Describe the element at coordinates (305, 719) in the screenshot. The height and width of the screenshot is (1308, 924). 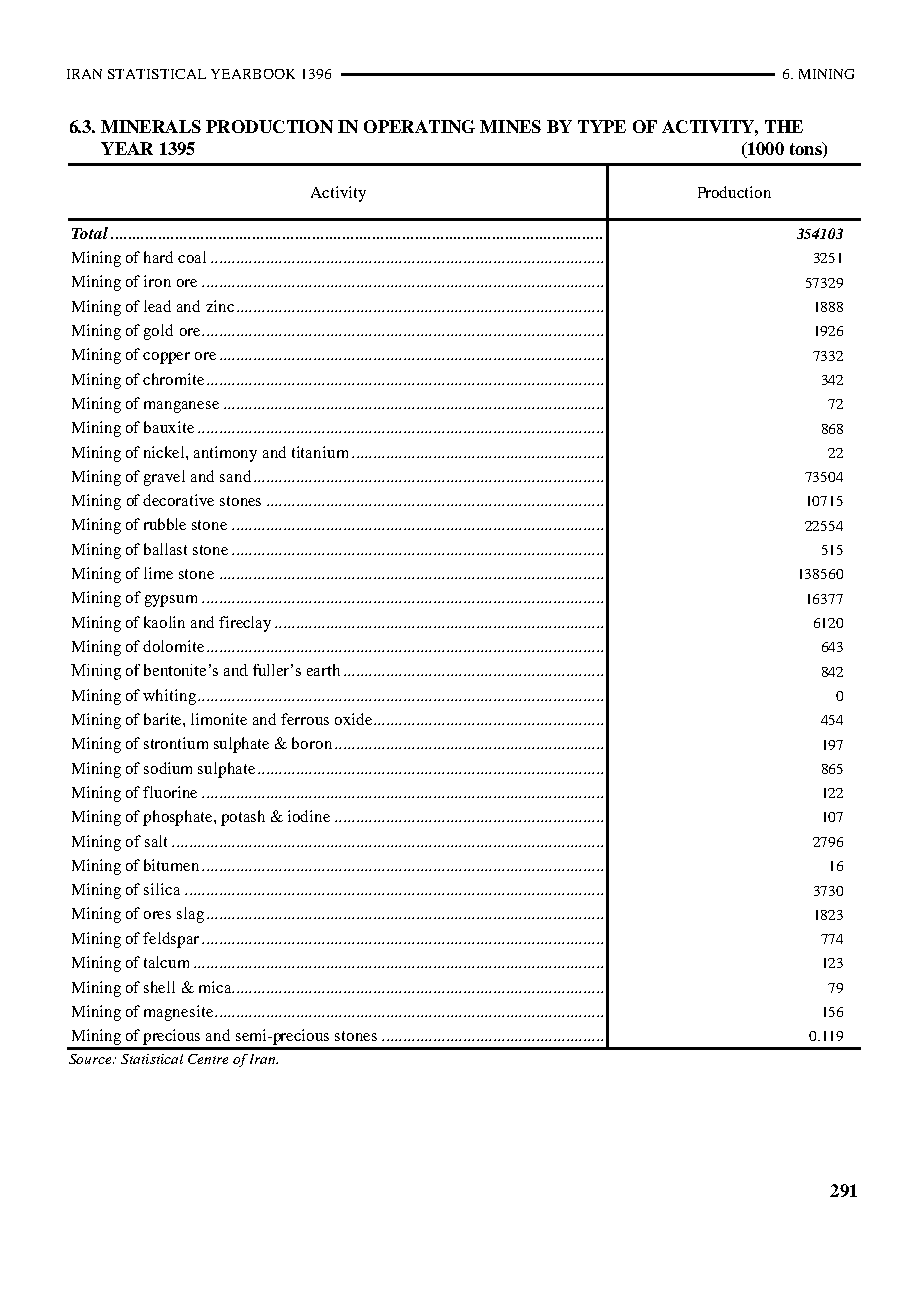
I see `ferrous` at that location.
